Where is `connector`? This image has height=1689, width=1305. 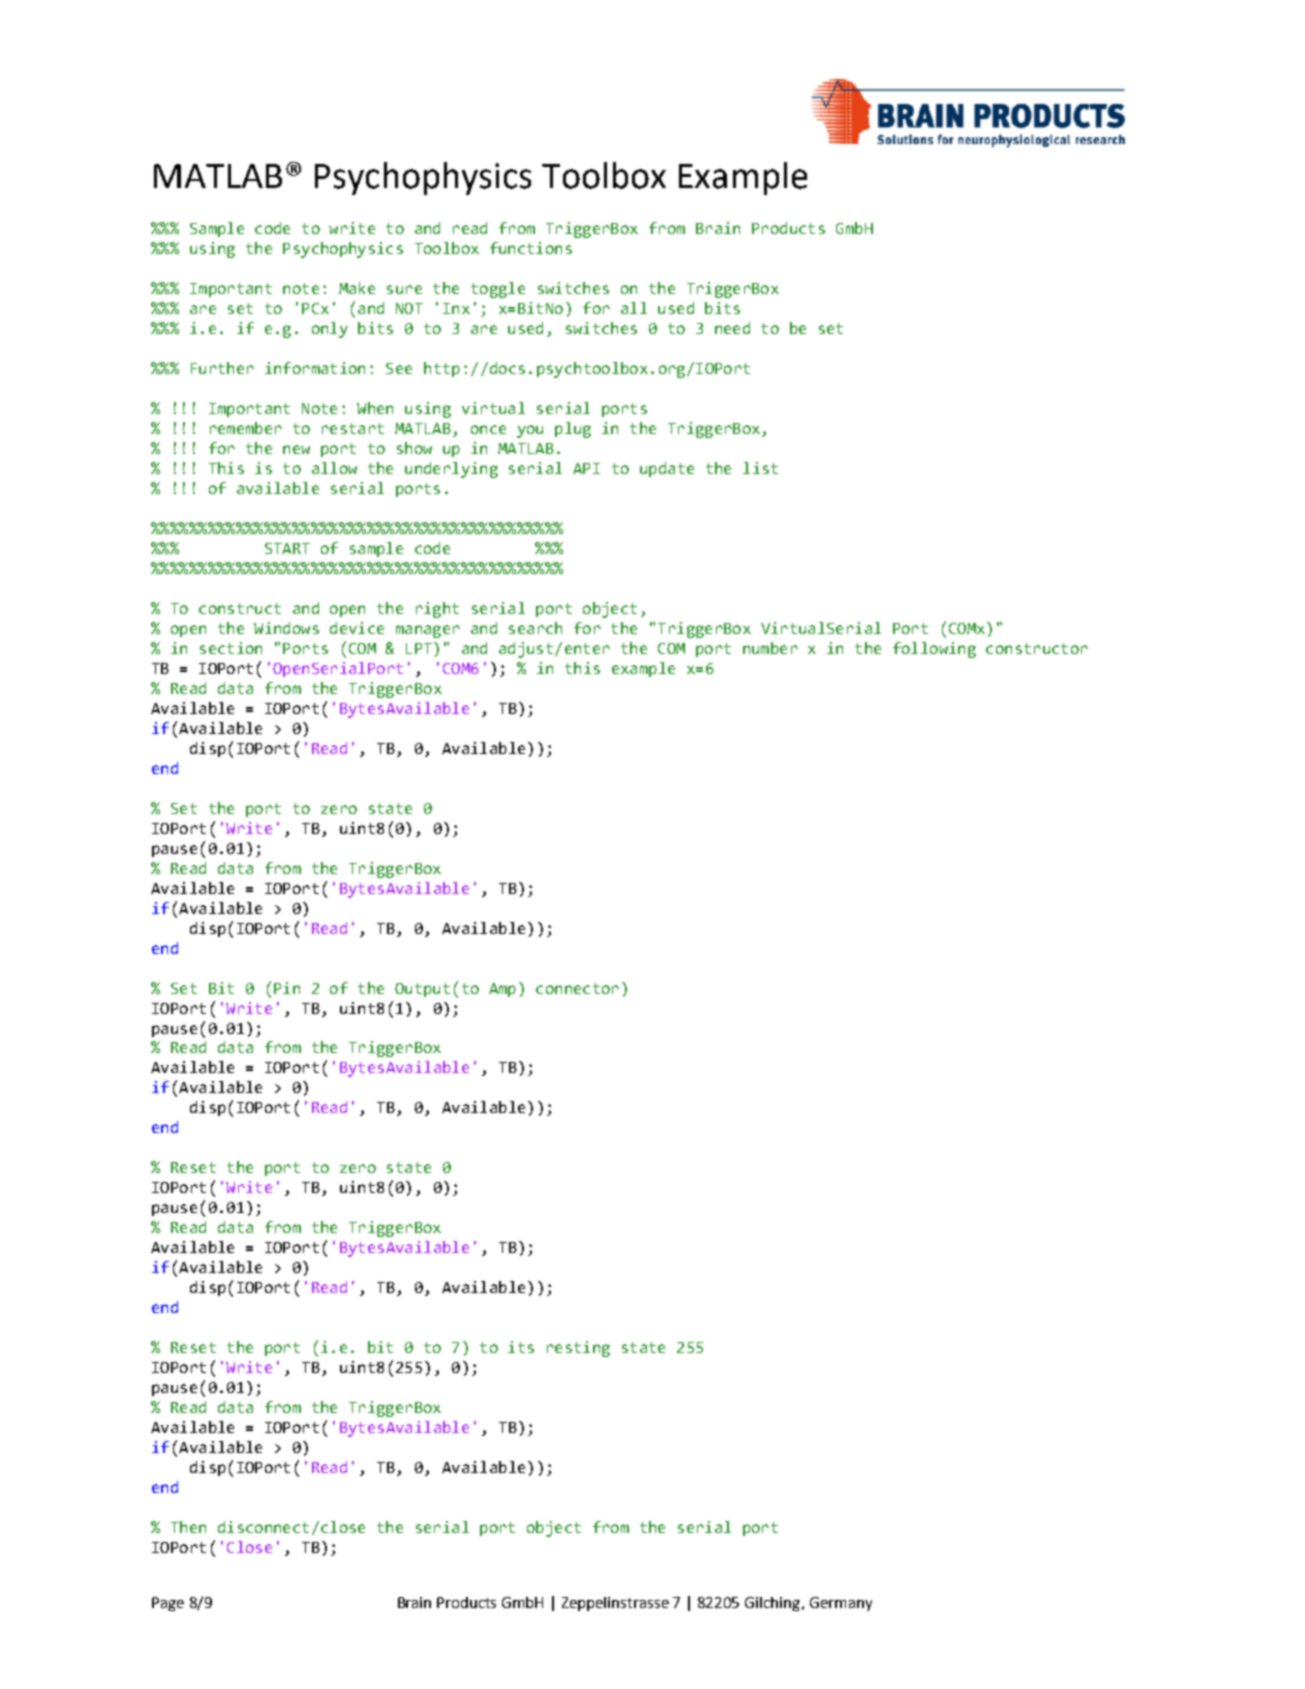
connector is located at coordinates (577, 988).
